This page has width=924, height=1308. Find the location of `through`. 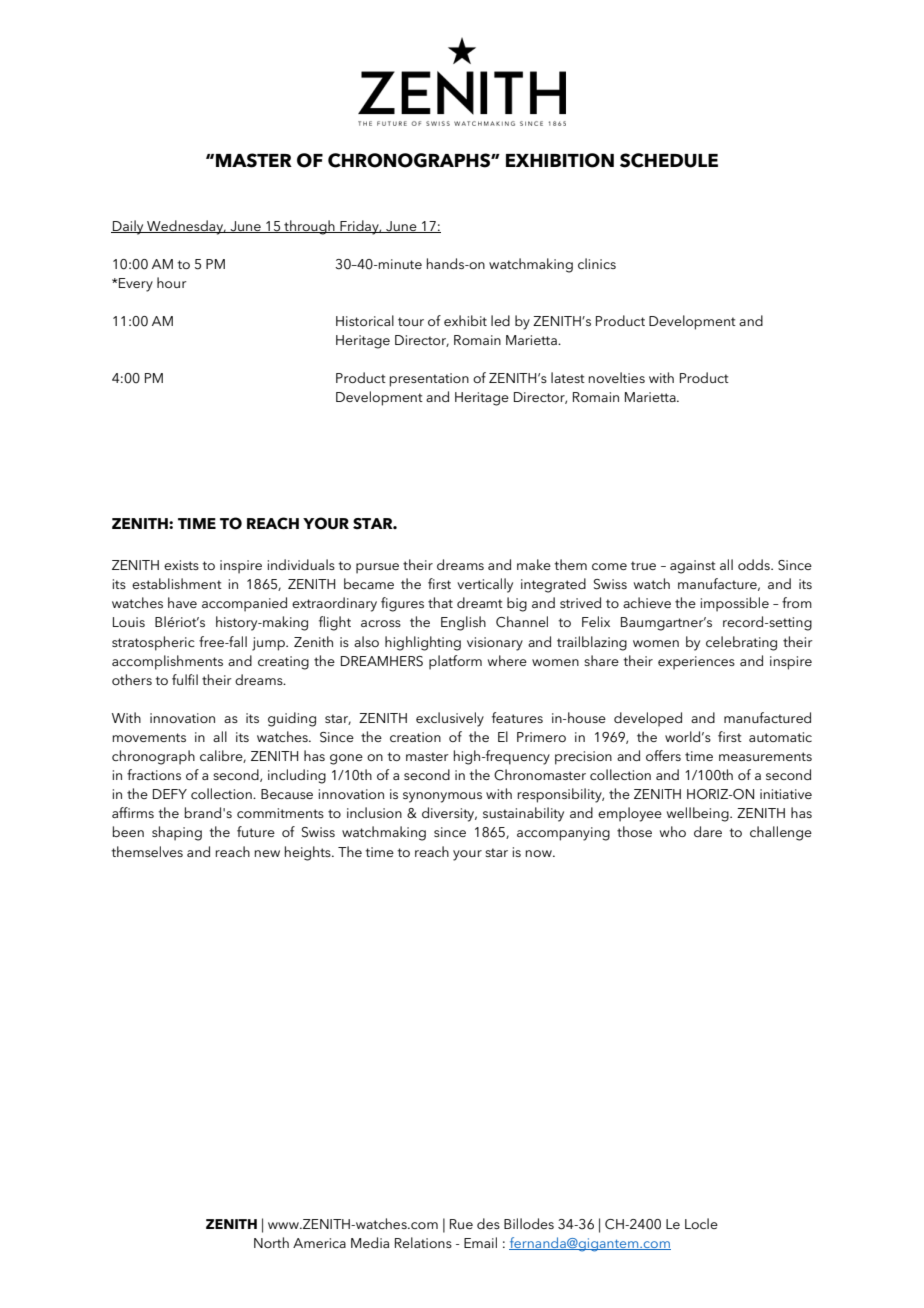

through is located at coordinates (309, 227).
